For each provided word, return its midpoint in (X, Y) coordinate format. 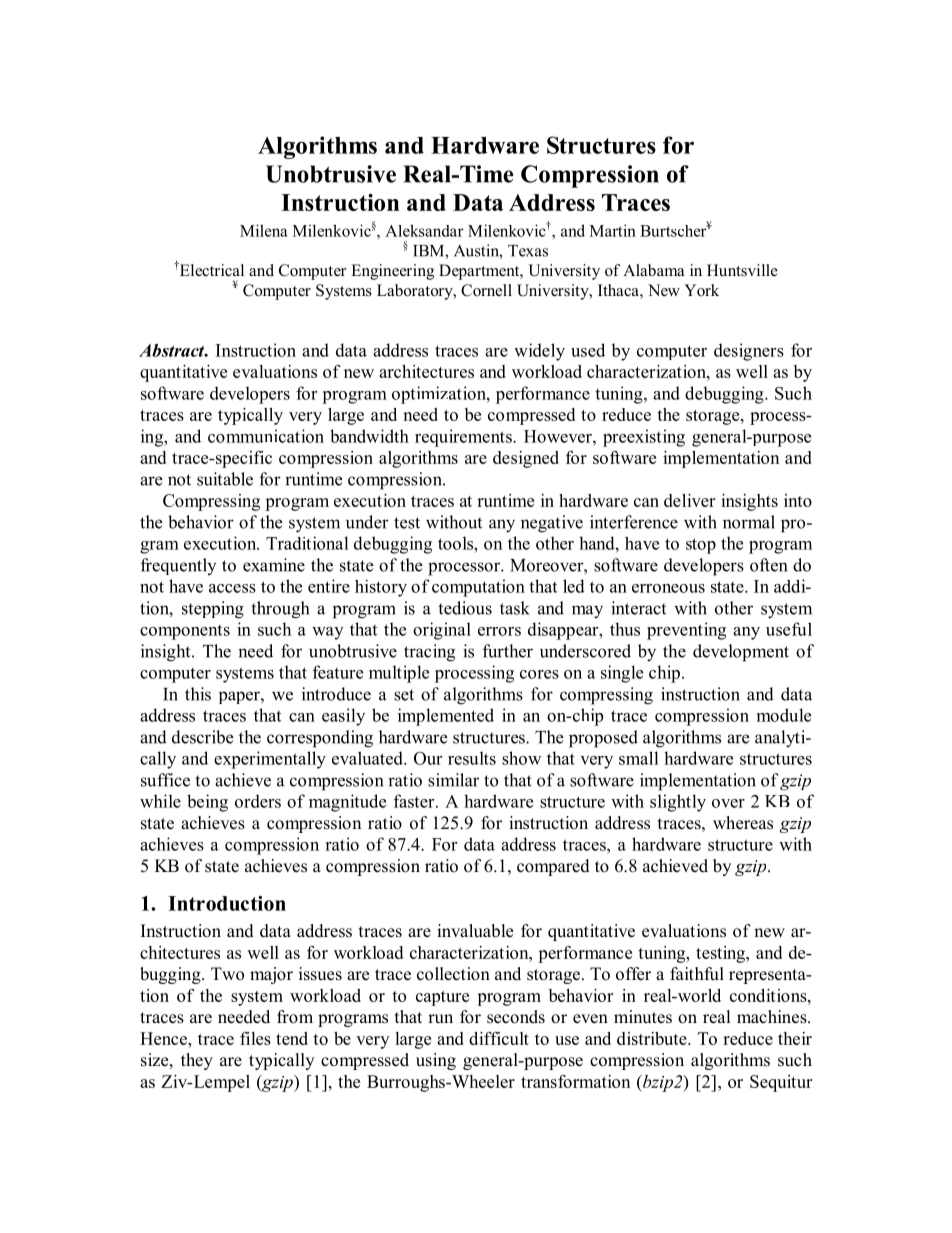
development (741, 653)
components (185, 632)
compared (553, 867)
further (508, 651)
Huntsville (742, 270)
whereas (743, 823)
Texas (528, 251)
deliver (689, 500)
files (255, 1038)
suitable (225, 479)
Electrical (210, 270)
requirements (464, 438)
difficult (499, 1038)
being (207, 803)
